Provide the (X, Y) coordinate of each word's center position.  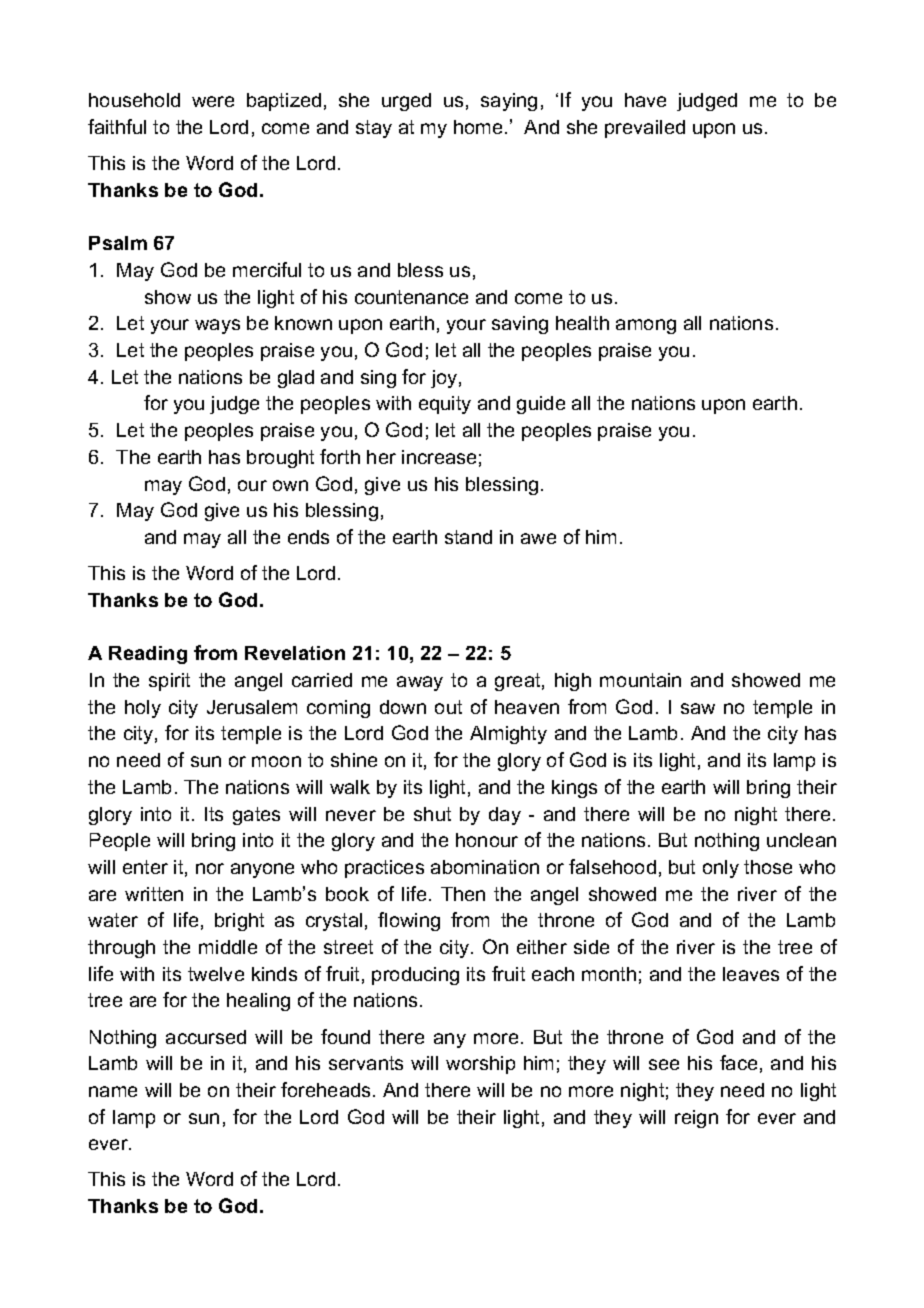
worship (480, 1065)
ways (217, 326)
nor (210, 868)
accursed (206, 1037)
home (478, 127)
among (646, 326)
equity (445, 405)
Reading (148, 655)
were (213, 101)
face (738, 1062)
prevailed (645, 129)
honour (487, 840)
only (721, 869)
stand (468, 537)
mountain (640, 680)
